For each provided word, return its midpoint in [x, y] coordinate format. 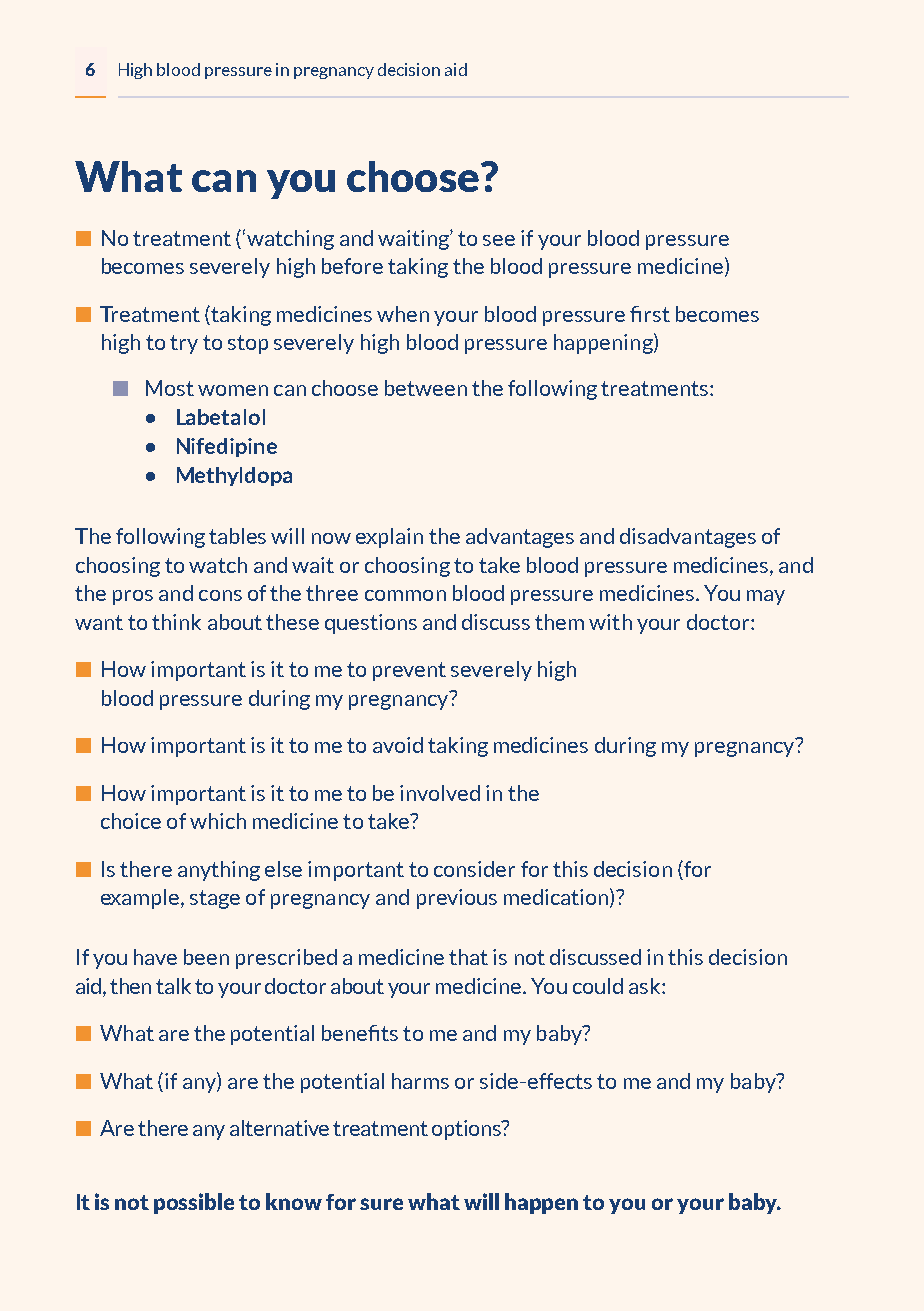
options [467, 1130]
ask [646, 986]
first [650, 314]
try [184, 344]
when [403, 314]
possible [194, 1203]
